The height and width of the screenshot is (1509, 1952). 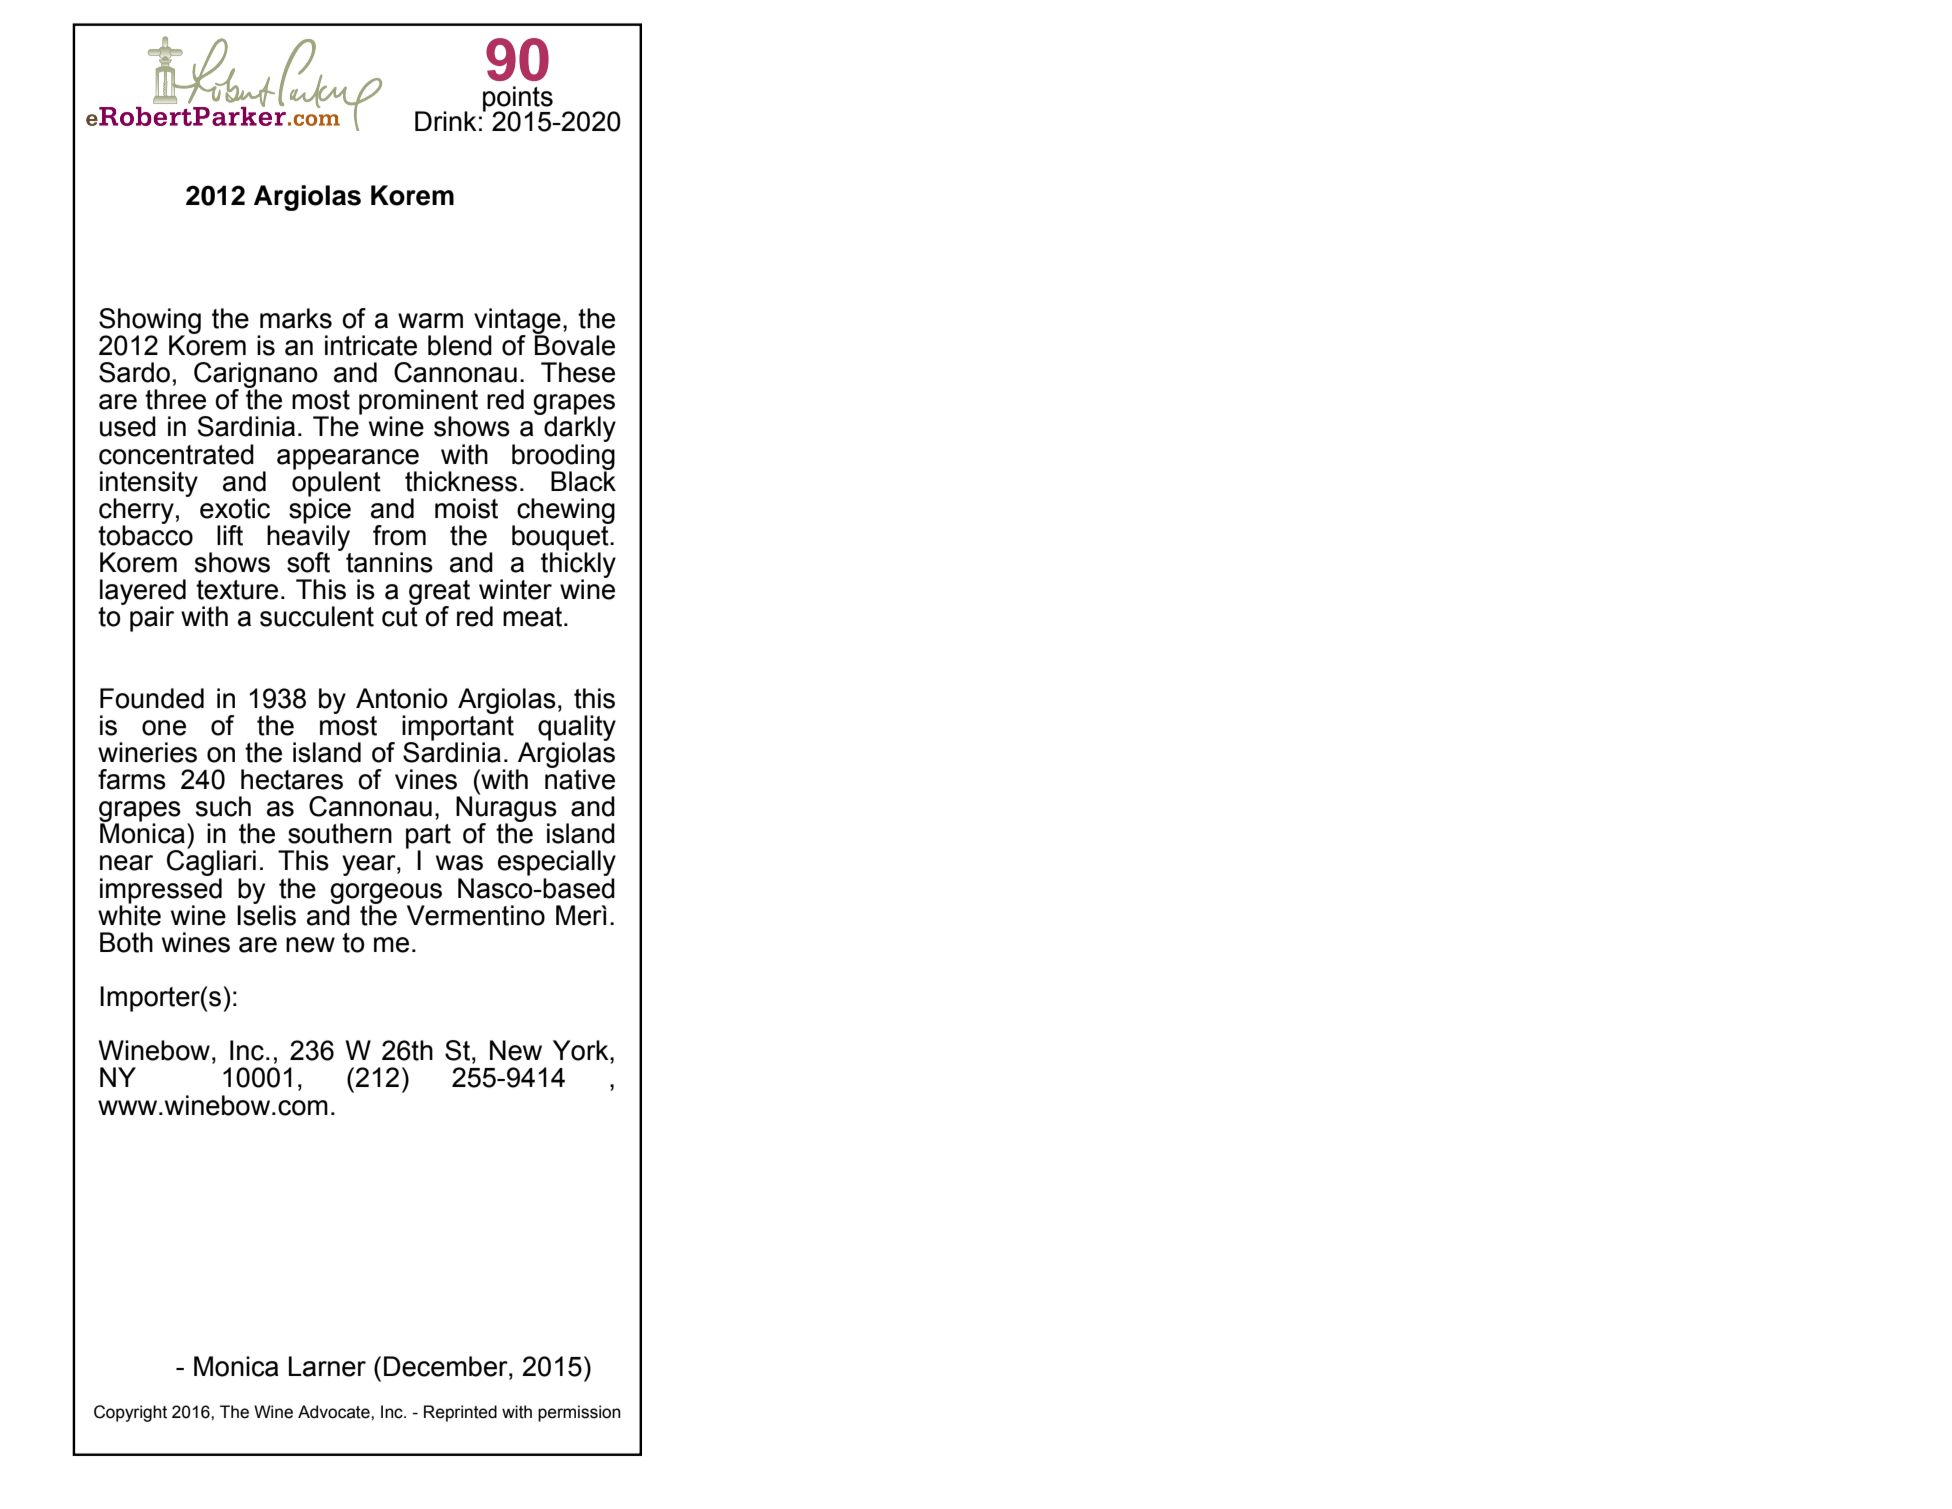 What do you see at coordinates (130, 1413) in the screenshot?
I see `Copyright` at bounding box center [130, 1413].
